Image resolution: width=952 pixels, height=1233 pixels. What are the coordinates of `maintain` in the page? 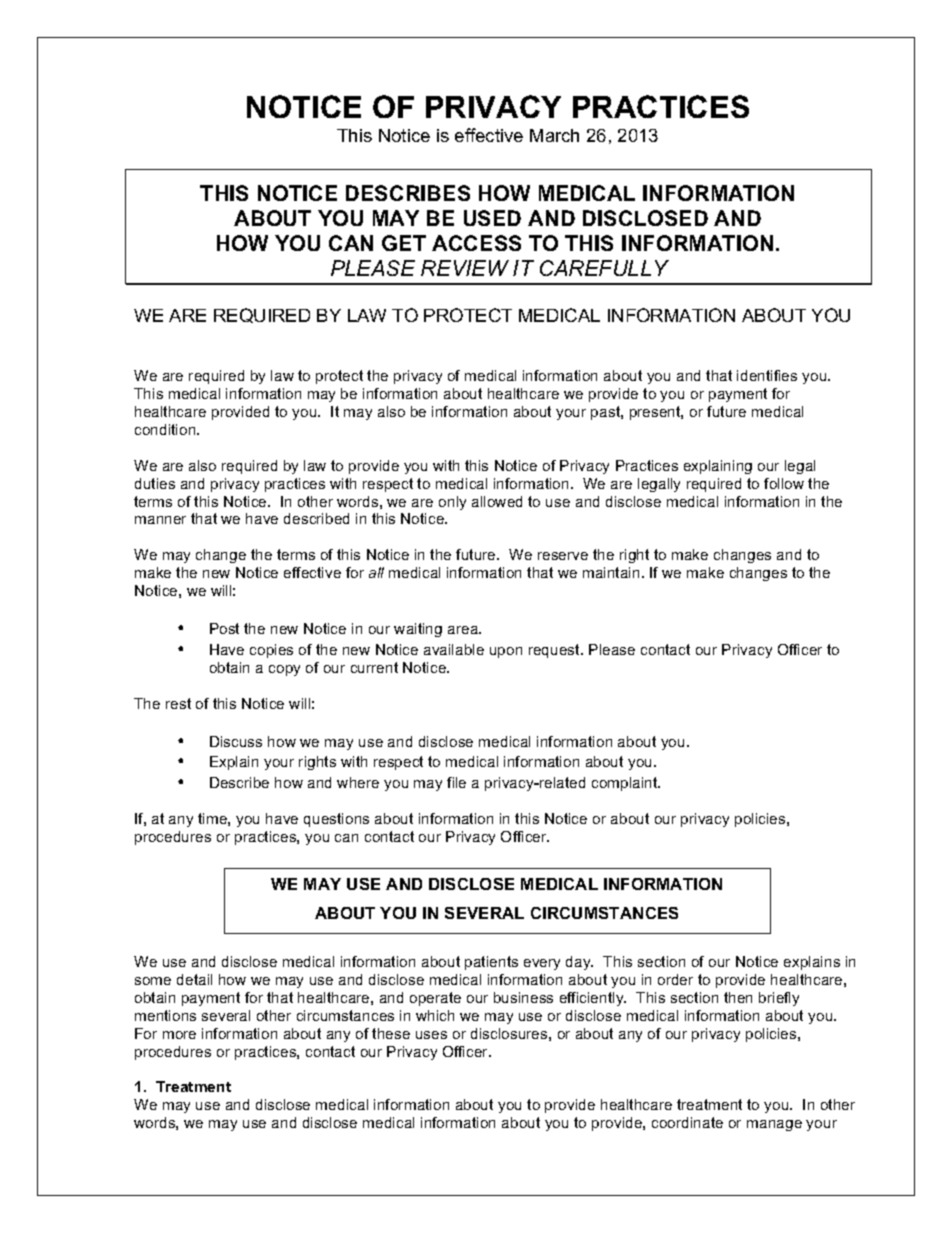 It's located at (611, 572).
